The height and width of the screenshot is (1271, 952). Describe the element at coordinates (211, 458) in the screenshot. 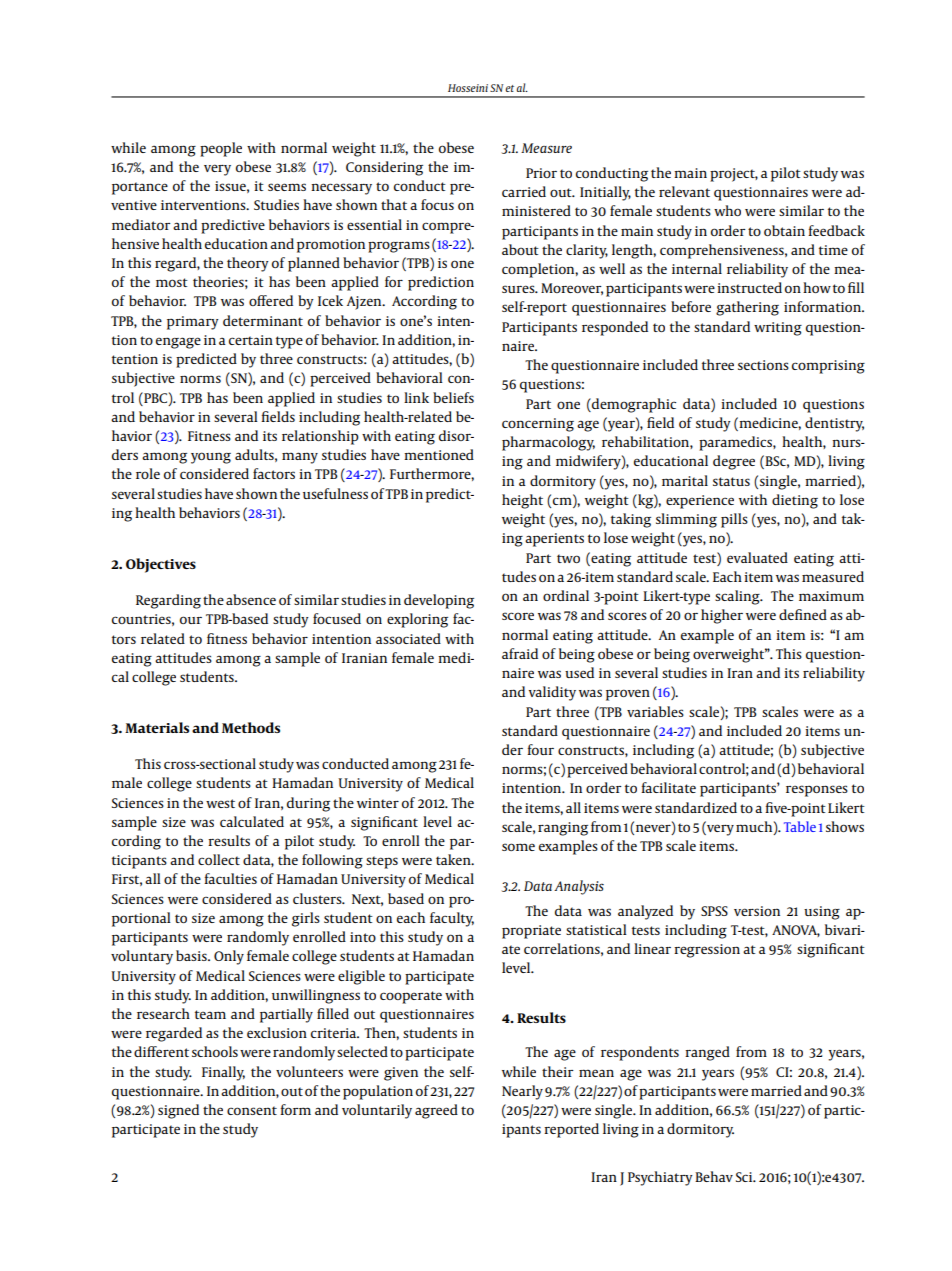

I see `young` at that location.
